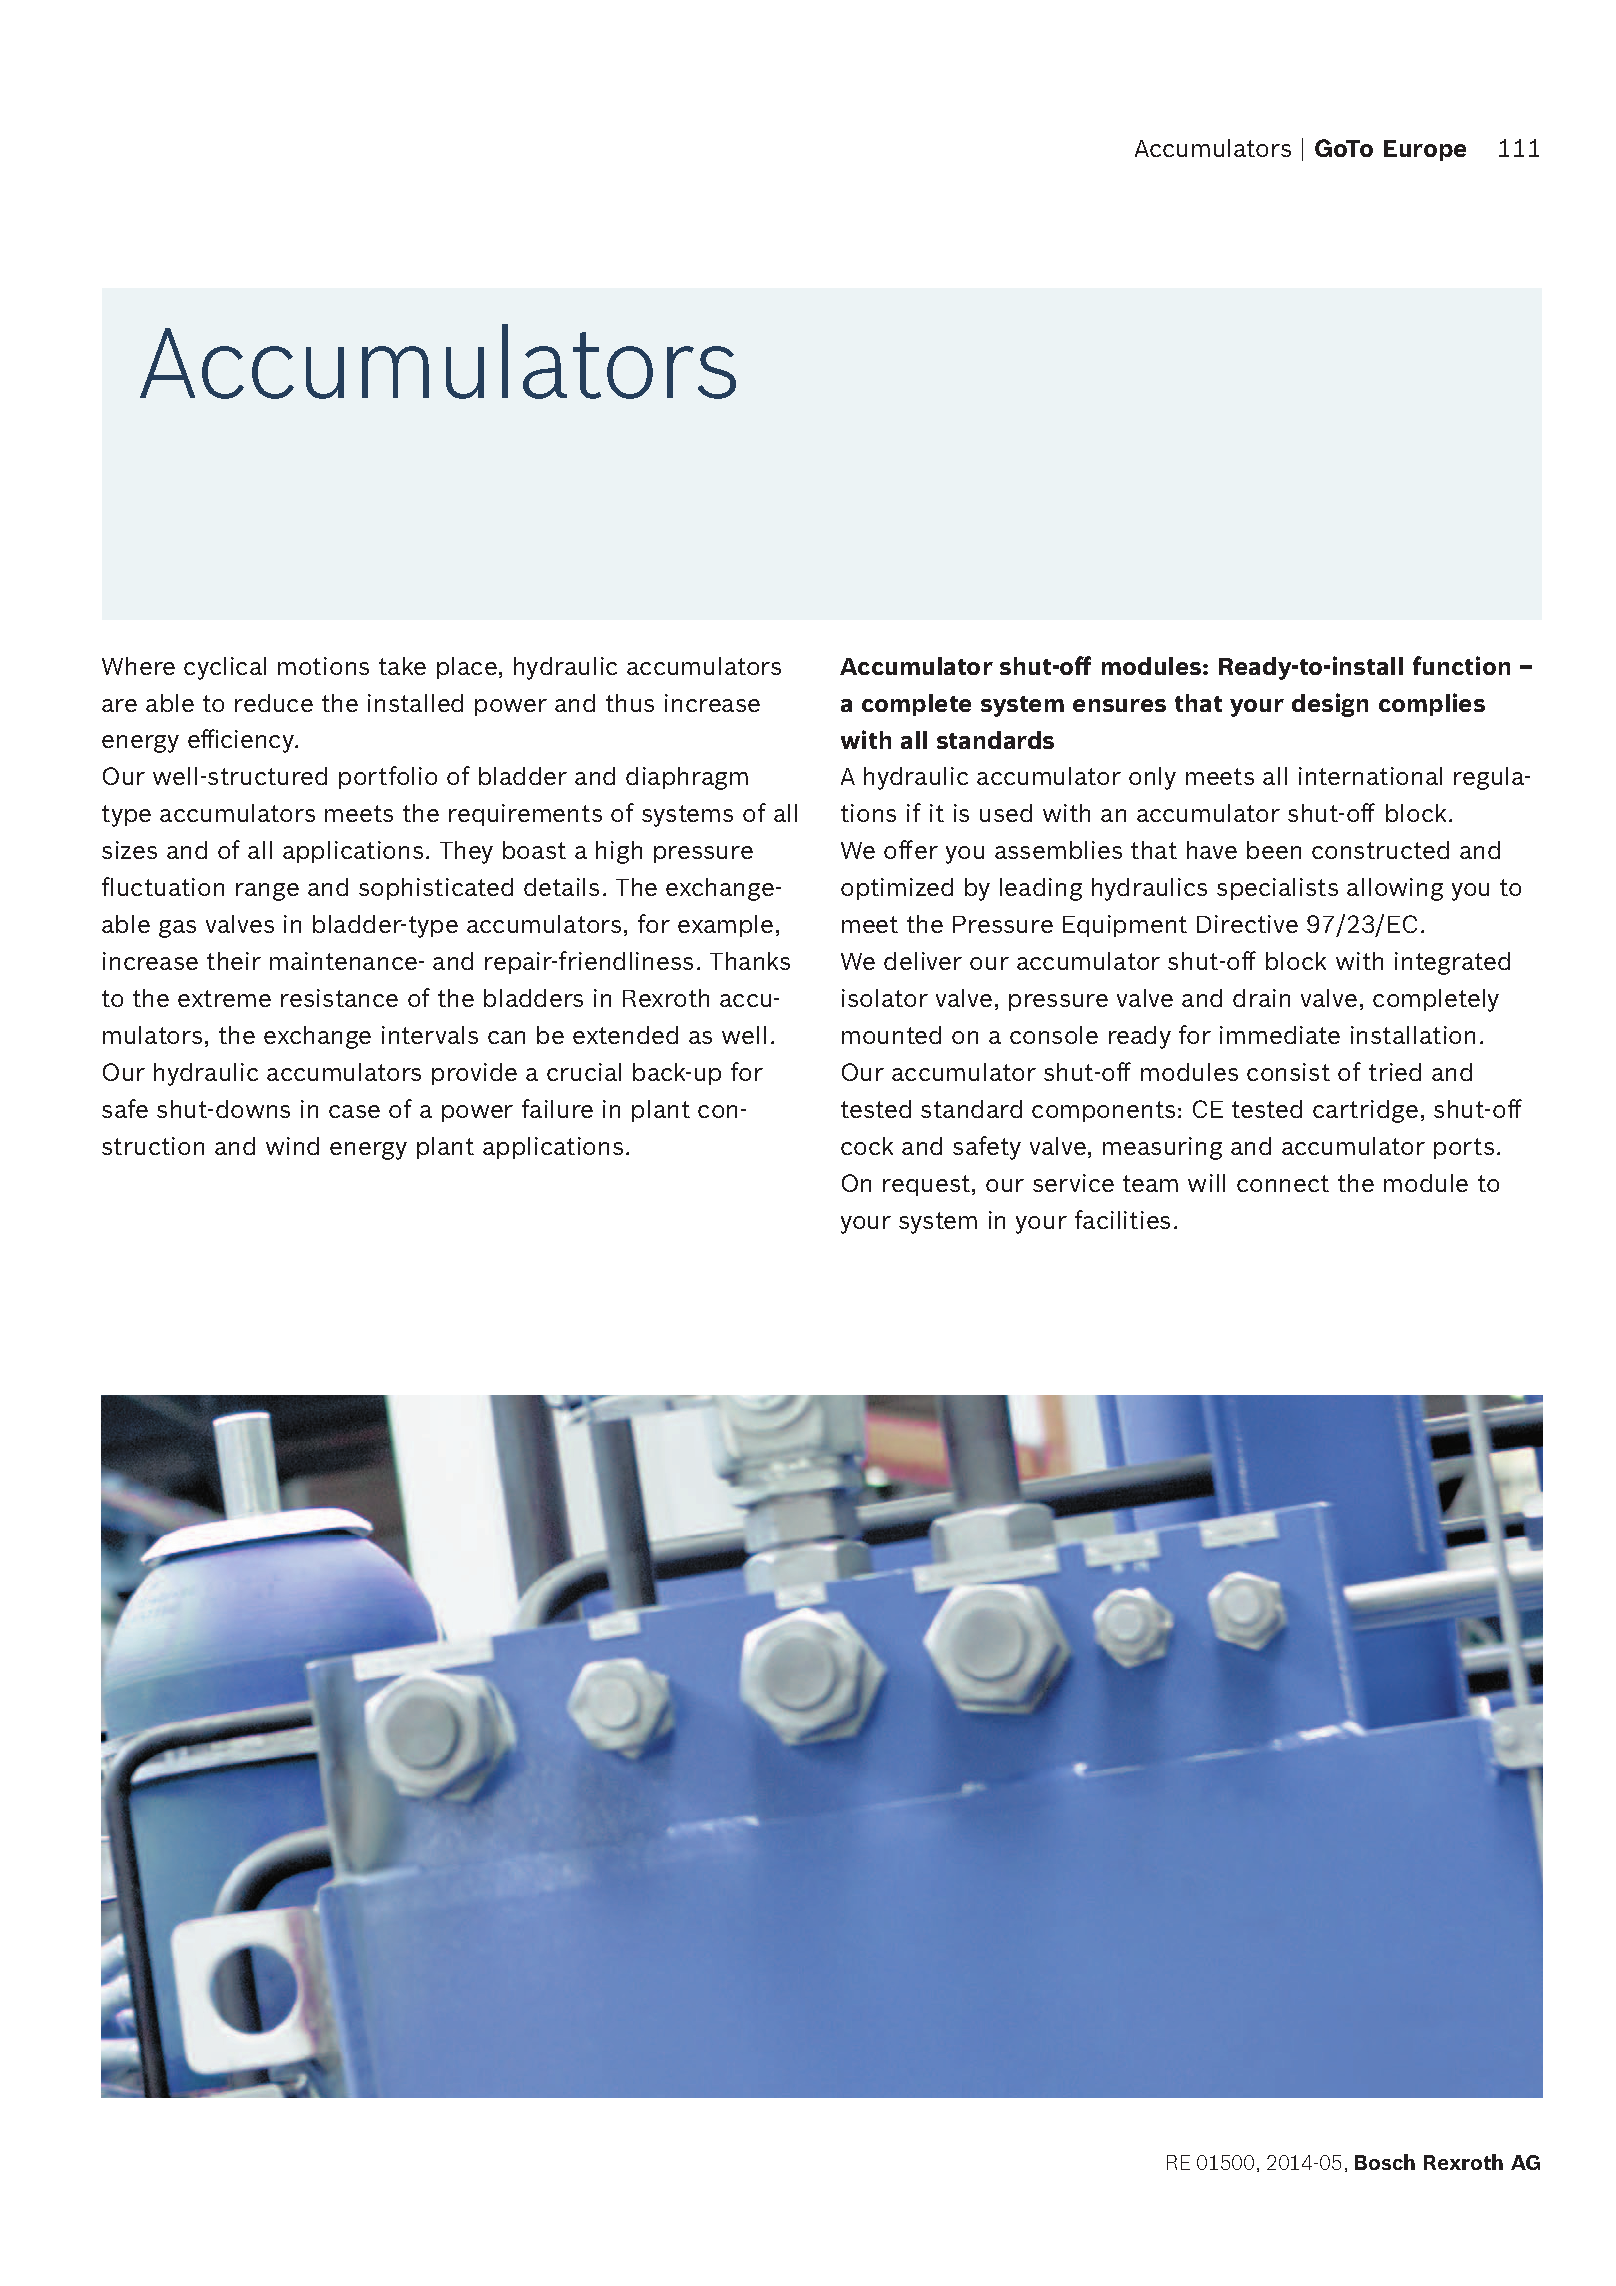 The width and height of the screenshot is (1616, 2286). I want to click on Europe, so click(1425, 150).
